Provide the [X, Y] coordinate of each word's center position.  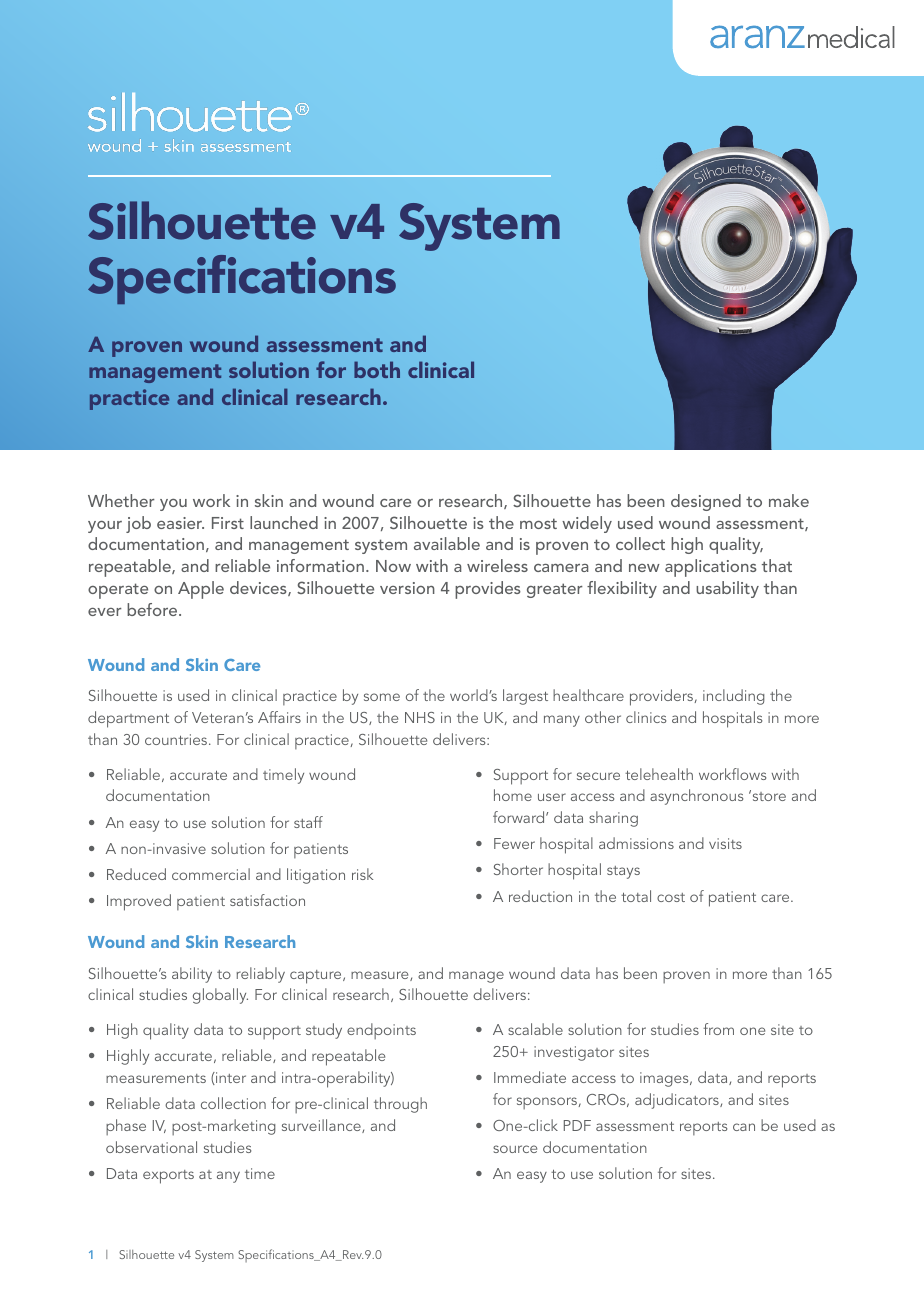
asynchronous [696, 797]
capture [317, 977]
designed [706, 502]
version [407, 588]
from [718, 1029]
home [513, 795]
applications [711, 568]
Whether [121, 500]
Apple [201, 590]
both [377, 369]
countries [177, 739]
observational [151, 1147]
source [515, 1149]
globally [220, 996]
